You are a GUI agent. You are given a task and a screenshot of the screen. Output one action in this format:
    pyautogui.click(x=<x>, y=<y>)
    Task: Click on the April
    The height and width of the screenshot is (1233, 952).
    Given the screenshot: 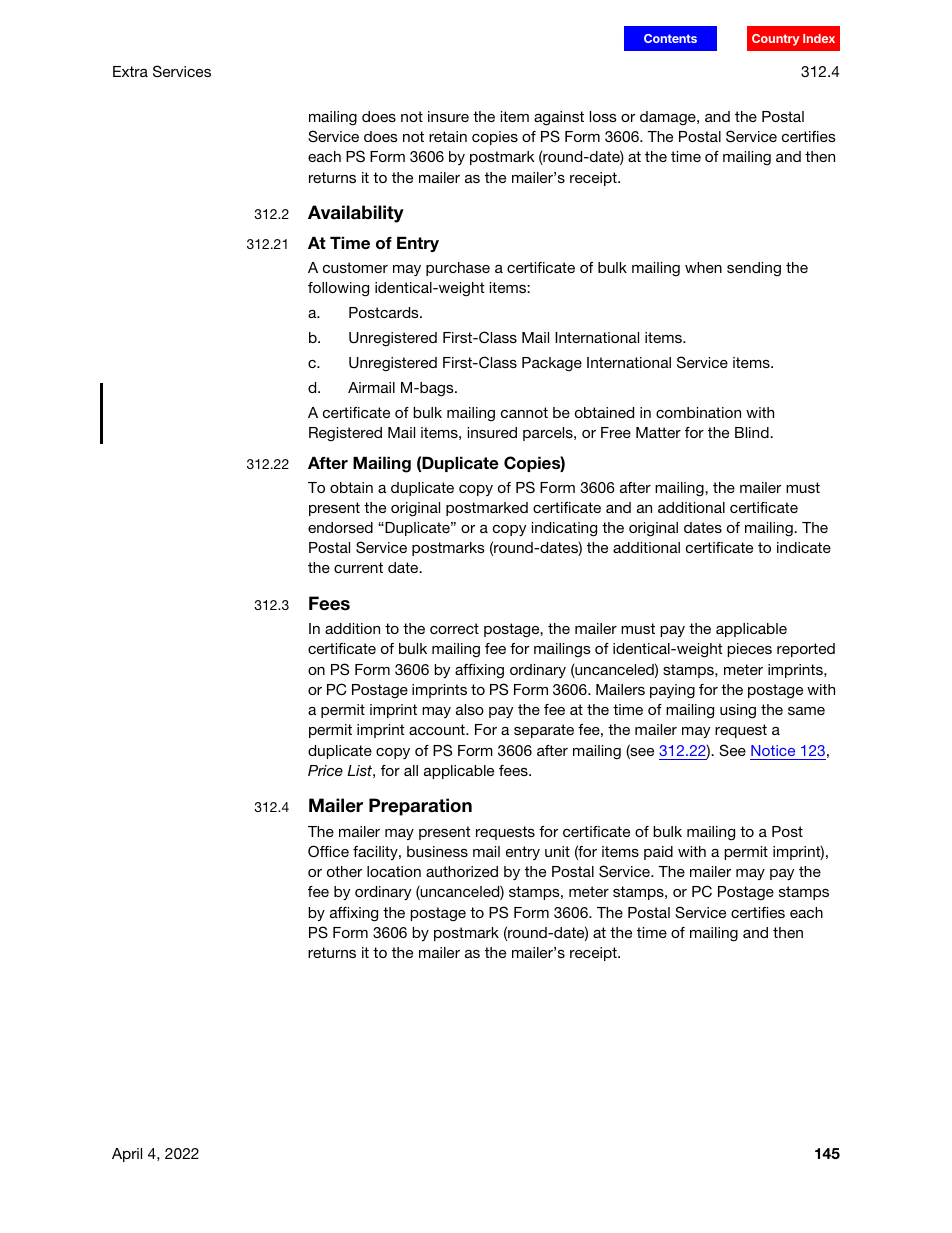 What is the action you would take?
    pyautogui.click(x=127, y=1155)
